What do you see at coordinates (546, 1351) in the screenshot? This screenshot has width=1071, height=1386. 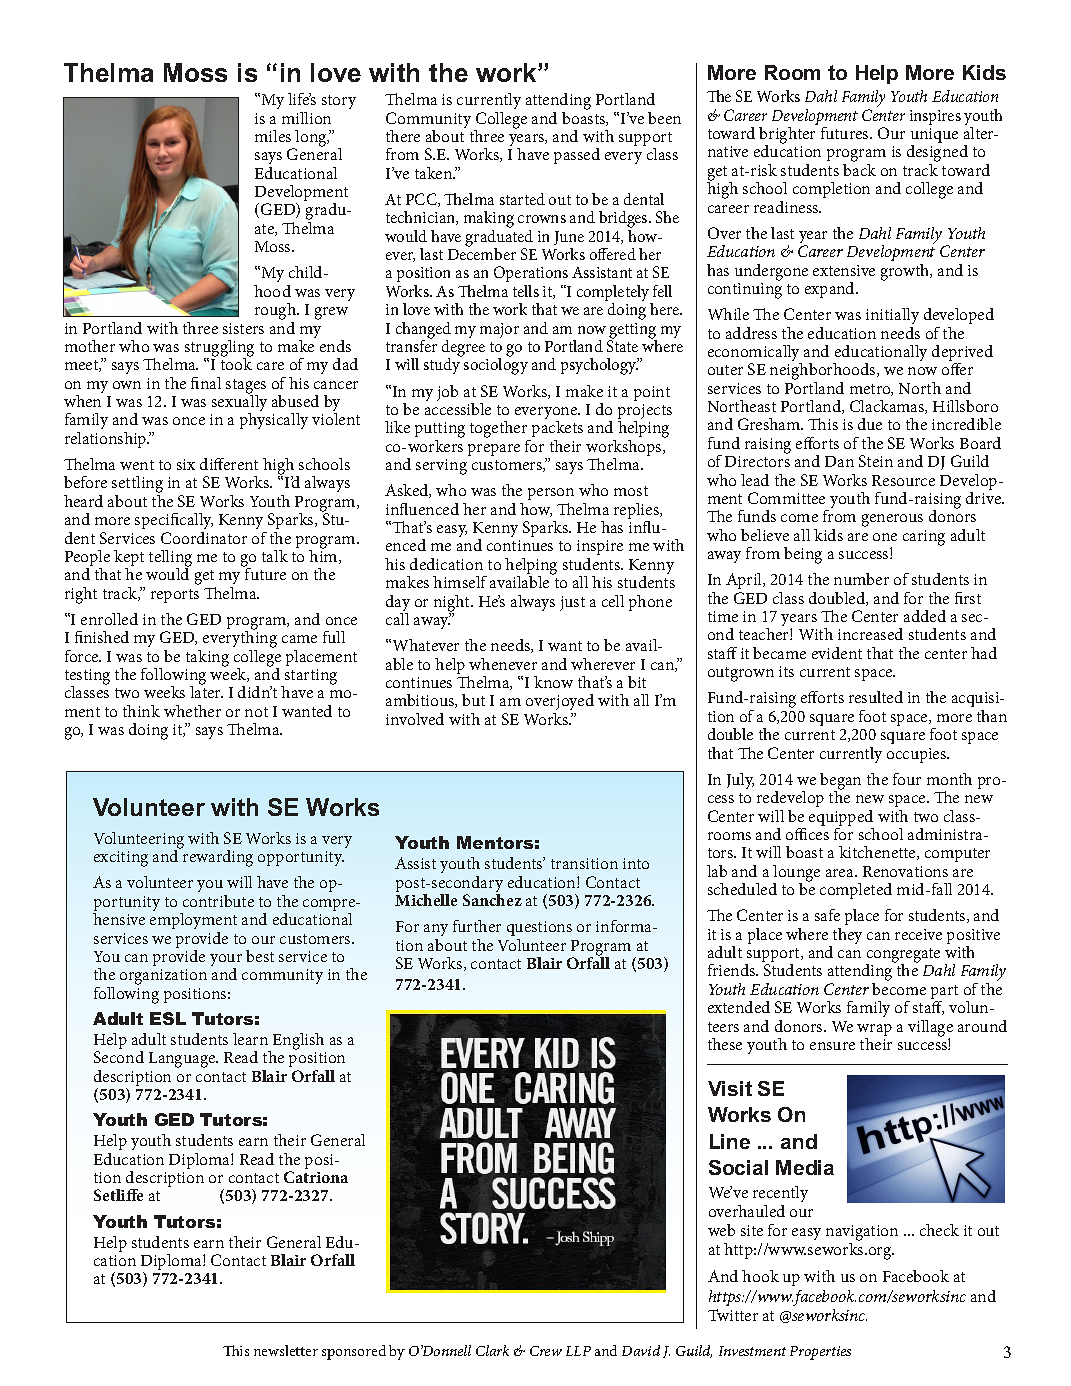 I see `Crew` at bounding box center [546, 1351].
